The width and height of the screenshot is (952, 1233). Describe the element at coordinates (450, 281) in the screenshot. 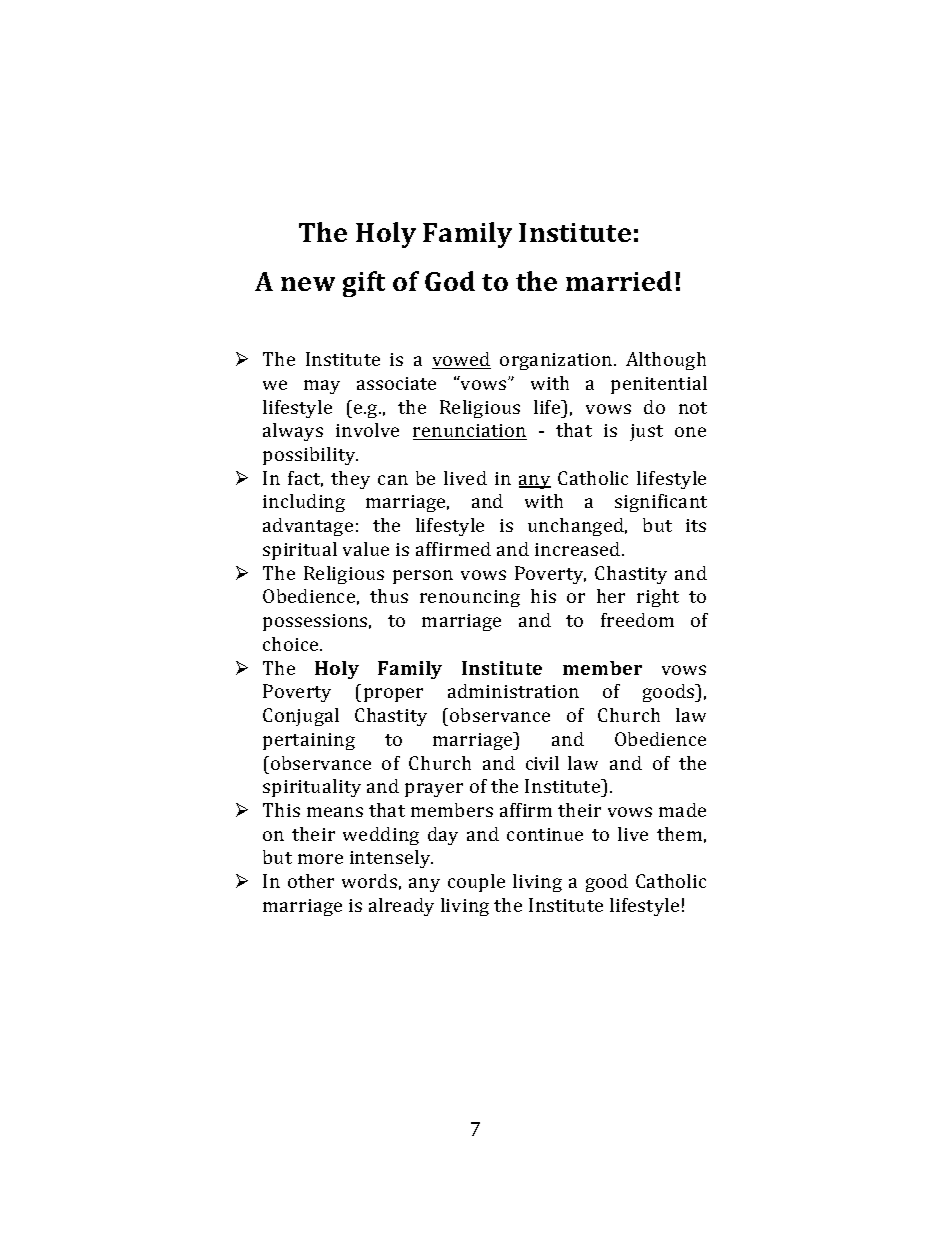

I see `God` at that location.
